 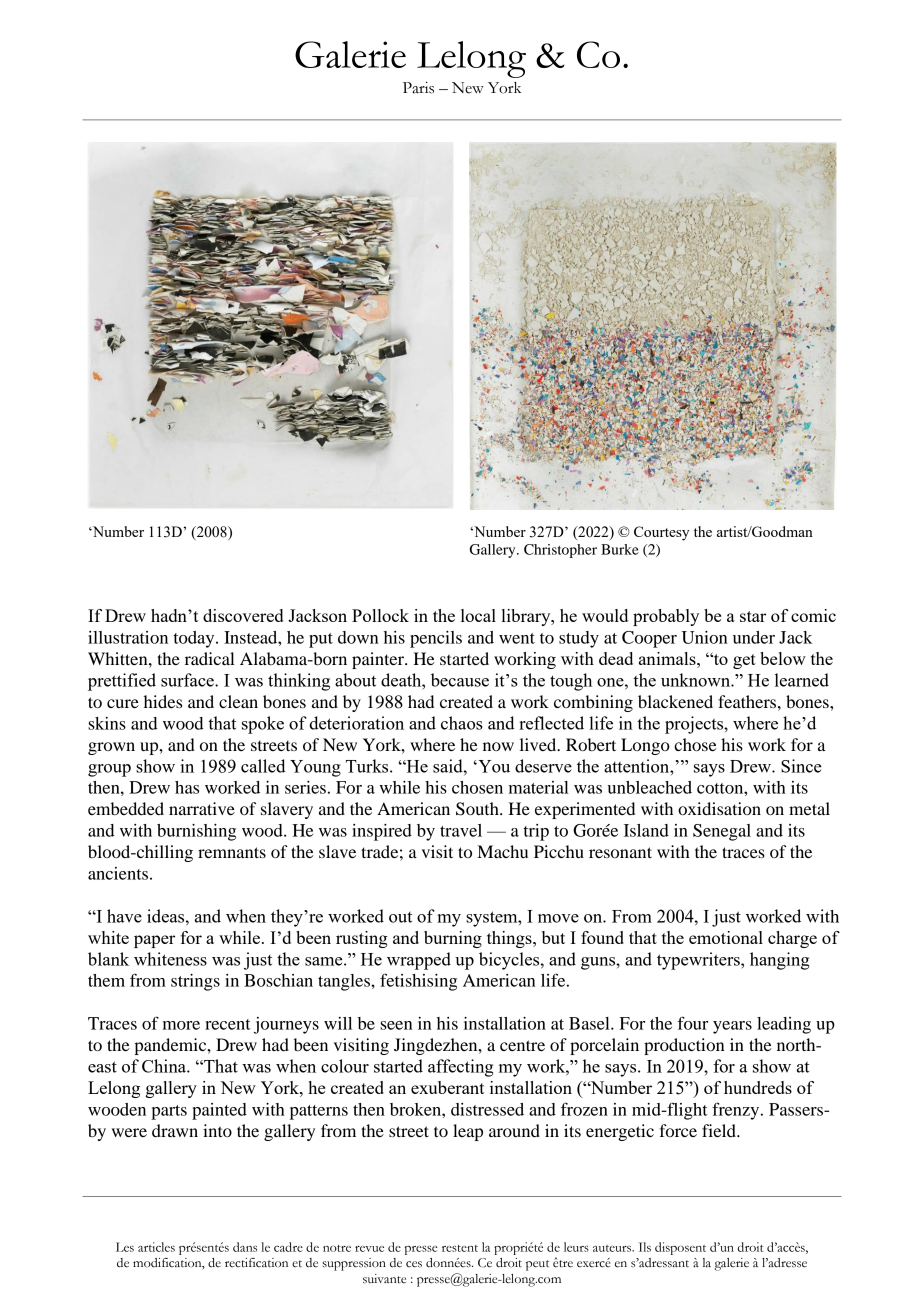 I want to click on peut, so click(x=537, y=1265).
